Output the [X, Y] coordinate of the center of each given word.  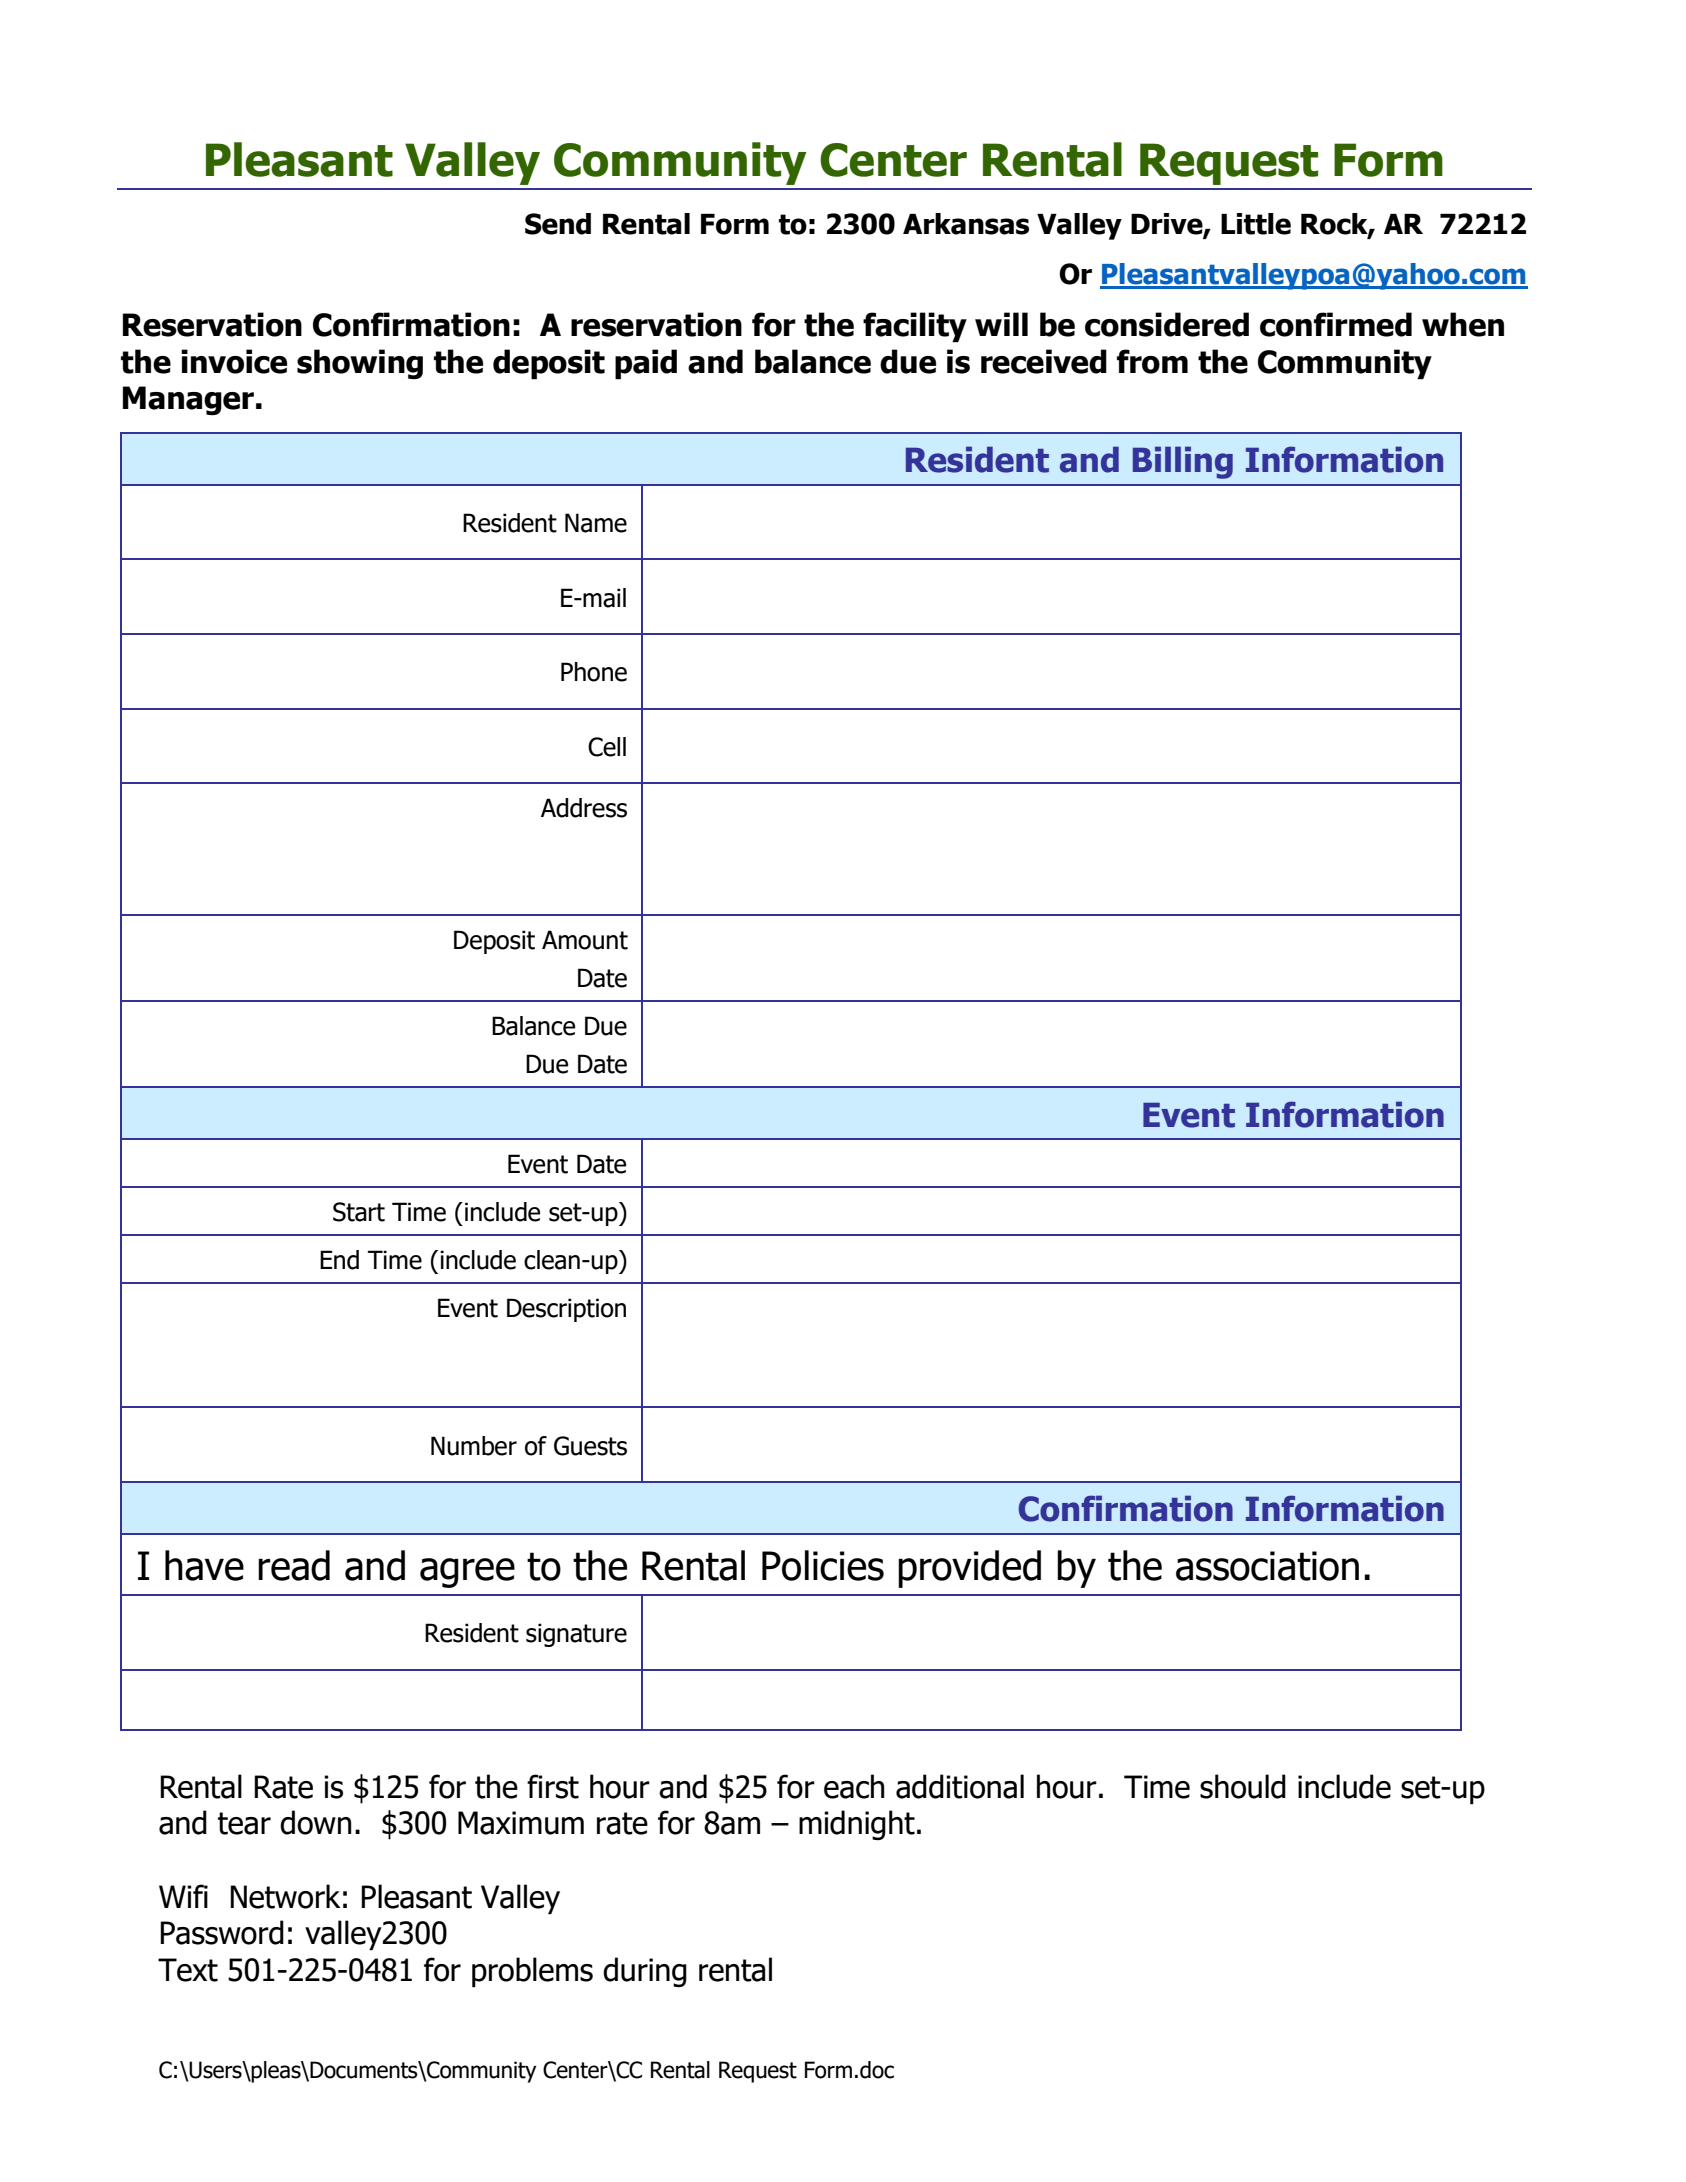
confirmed [1336, 324]
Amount [585, 940]
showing [360, 364]
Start [359, 1212]
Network [285, 1896]
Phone [594, 672]
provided [969, 1569]
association [1267, 1566]
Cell [607, 747]
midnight [857, 1825]
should [1243, 1786]
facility [915, 327]
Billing [1183, 462]
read [294, 1565]
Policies [823, 1565]
